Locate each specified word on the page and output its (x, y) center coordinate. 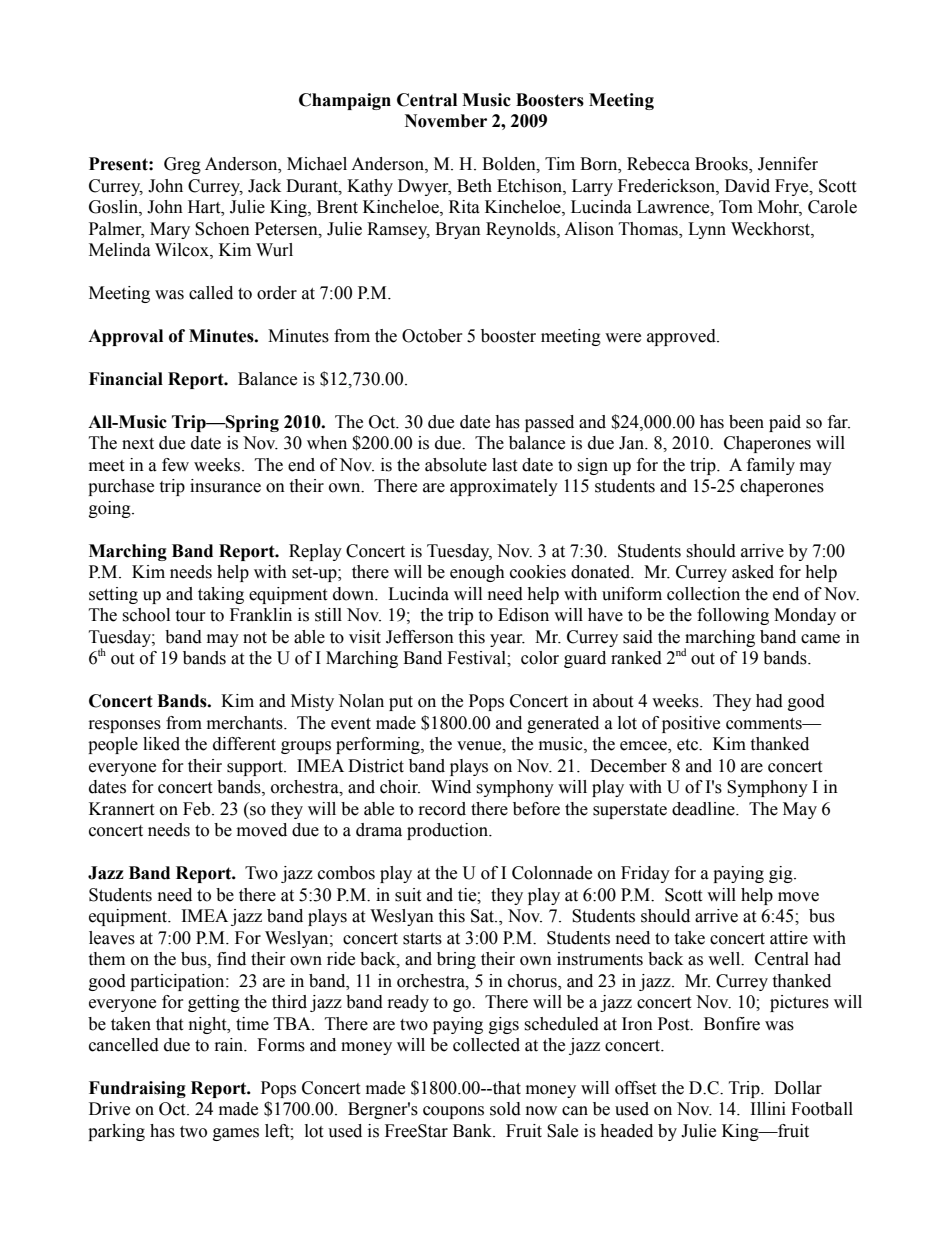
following (733, 616)
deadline (704, 809)
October (432, 336)
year (507, 640)
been (746, 422)
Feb (198, 809)
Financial (126, 379)
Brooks (722, 165)
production (448, 831)
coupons (453, 1112)
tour (190, 616)
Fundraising (137, 1089)
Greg (182, 165)
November (446, 121)
